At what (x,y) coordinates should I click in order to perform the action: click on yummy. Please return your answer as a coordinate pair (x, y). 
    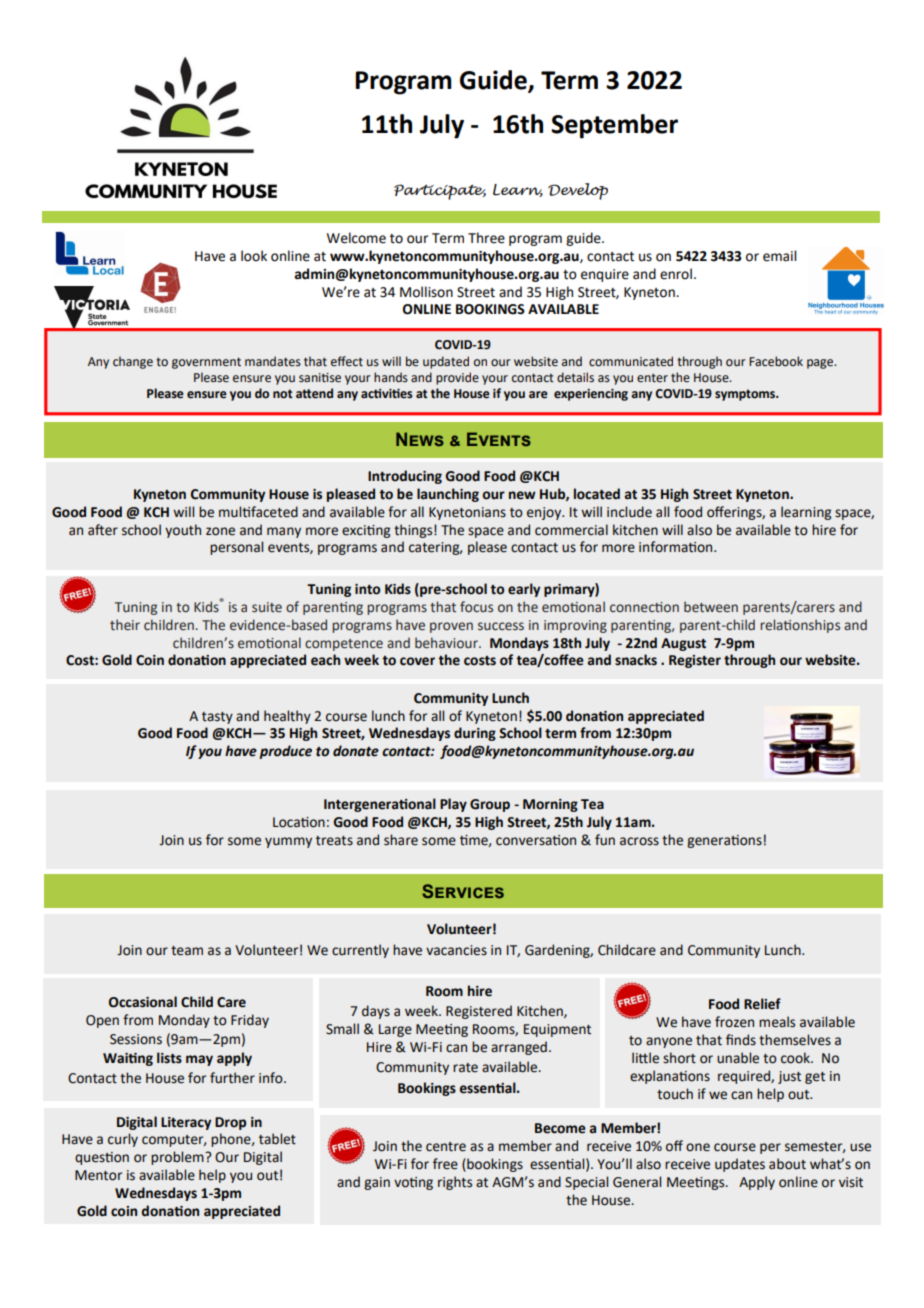
    Looking at the image, I should click on (288, 842).
